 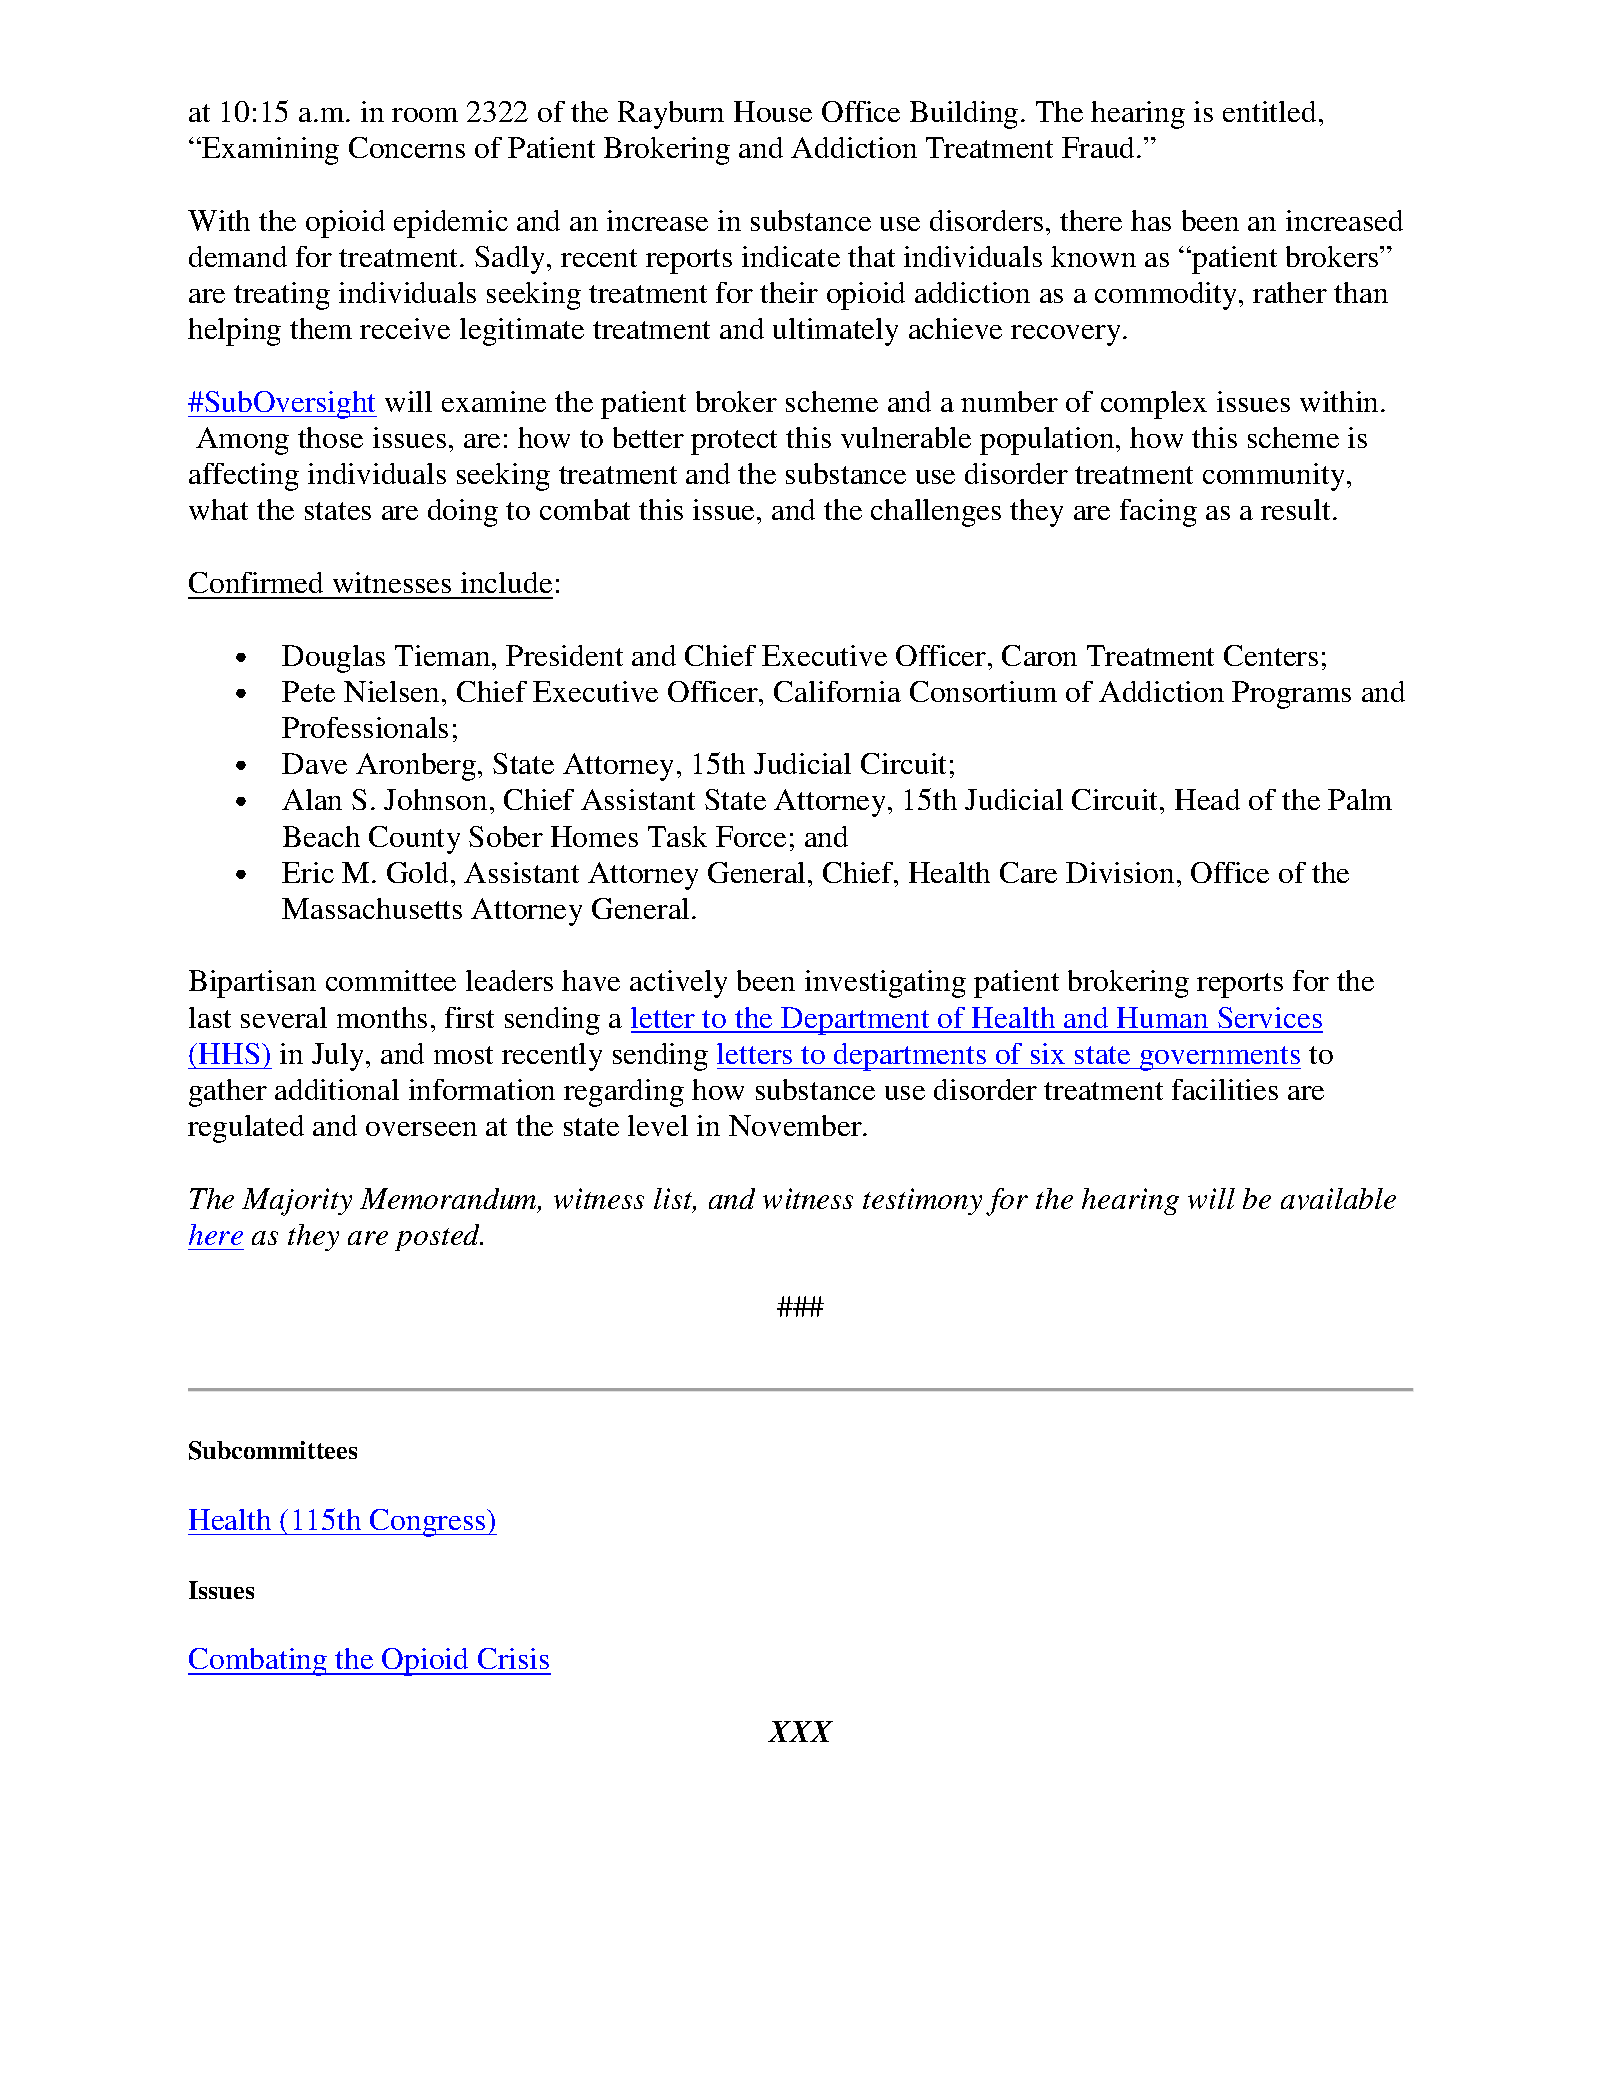 I want to click on facing, so click(x=1158, y=513).
